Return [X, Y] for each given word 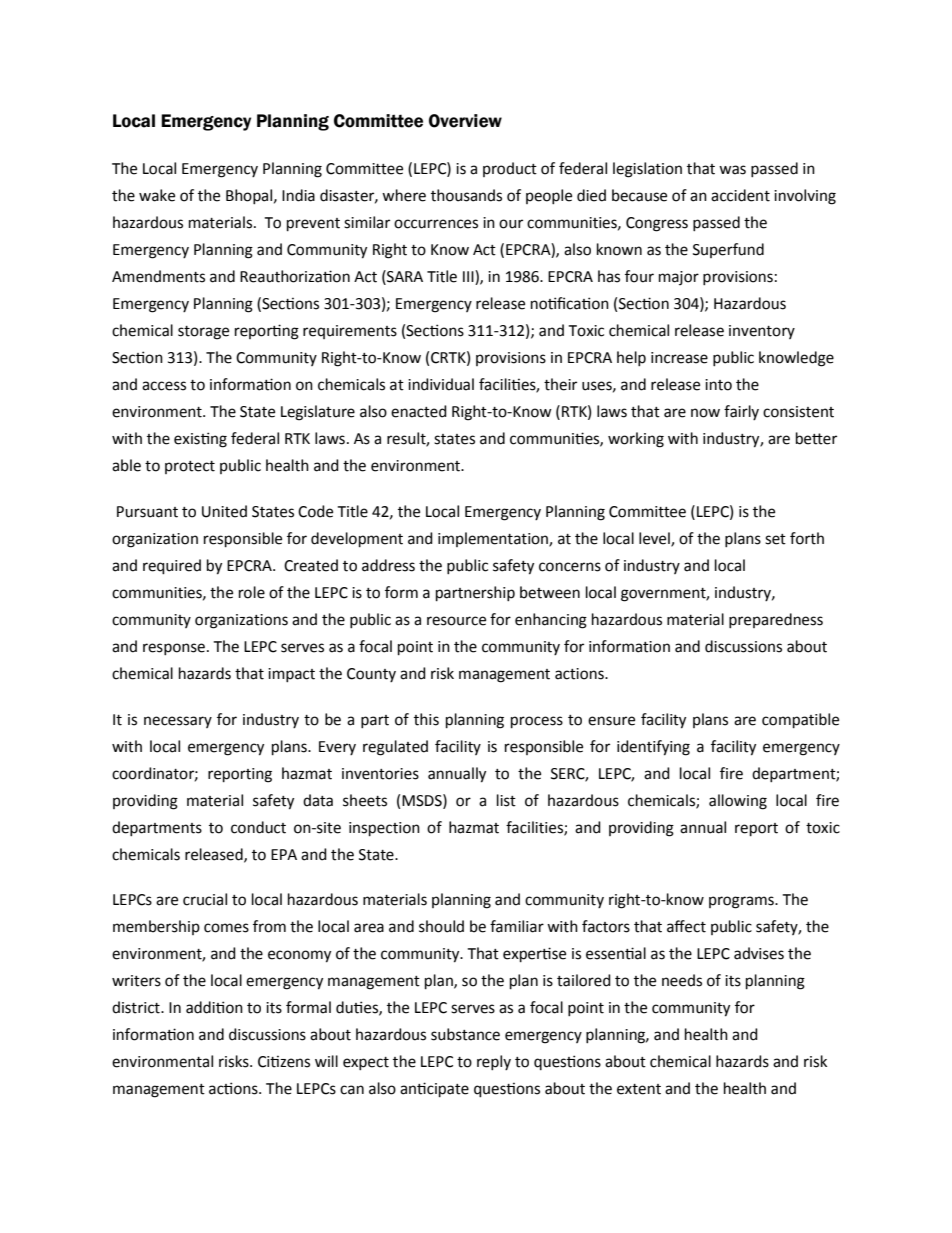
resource [456, 621]
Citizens [284, 1061]
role [252, 592]
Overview [465, 121]
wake [157, 195]
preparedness [776, 620]
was [732, 170]
